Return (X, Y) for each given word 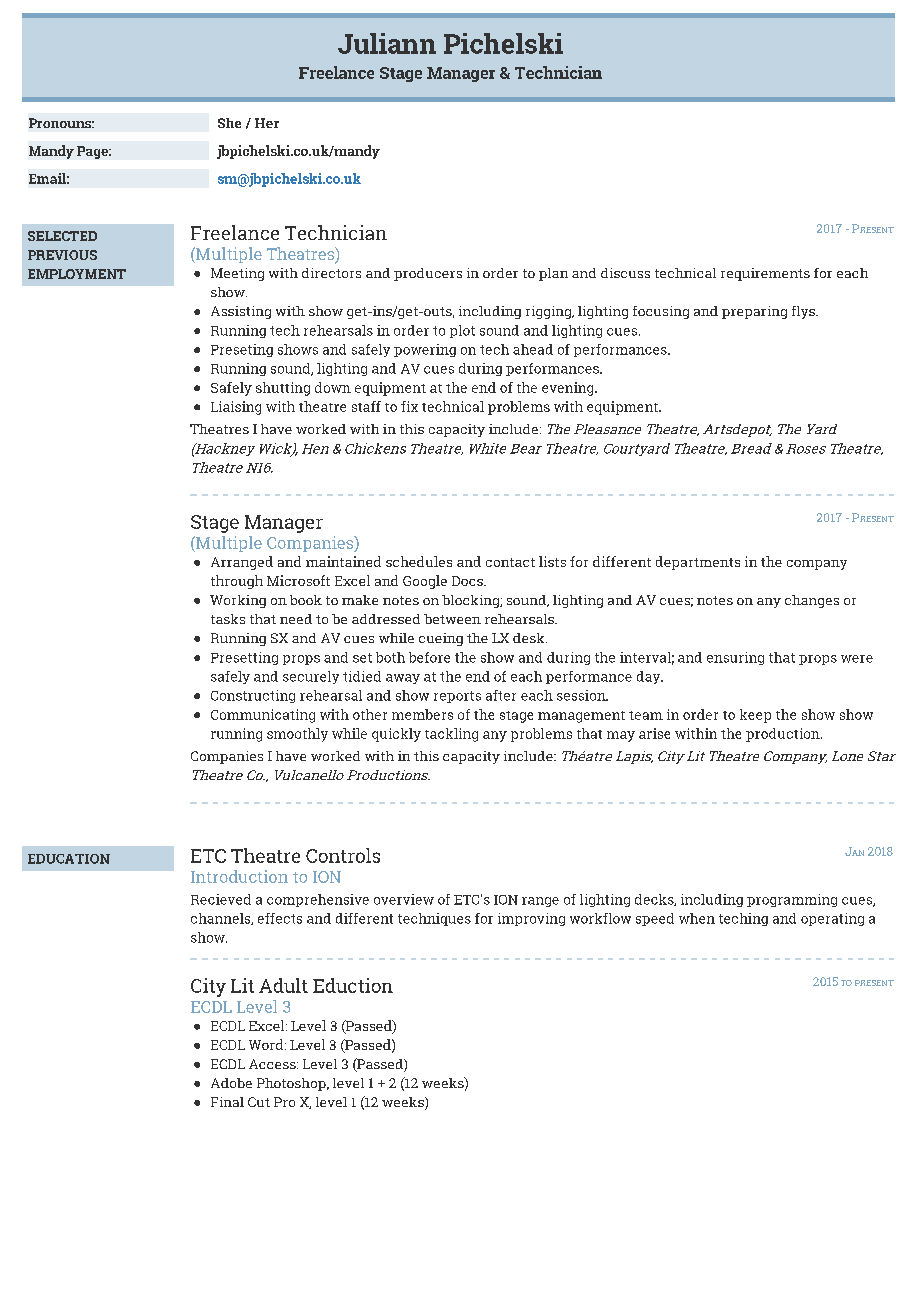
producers (428, 274)
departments (698, 563)
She (229, 123)
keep (755, 716)
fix (409, 406)
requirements (765, 274)
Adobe (231, 1083)
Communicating (263, 716)
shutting (283, 389)
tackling (451, 735)
